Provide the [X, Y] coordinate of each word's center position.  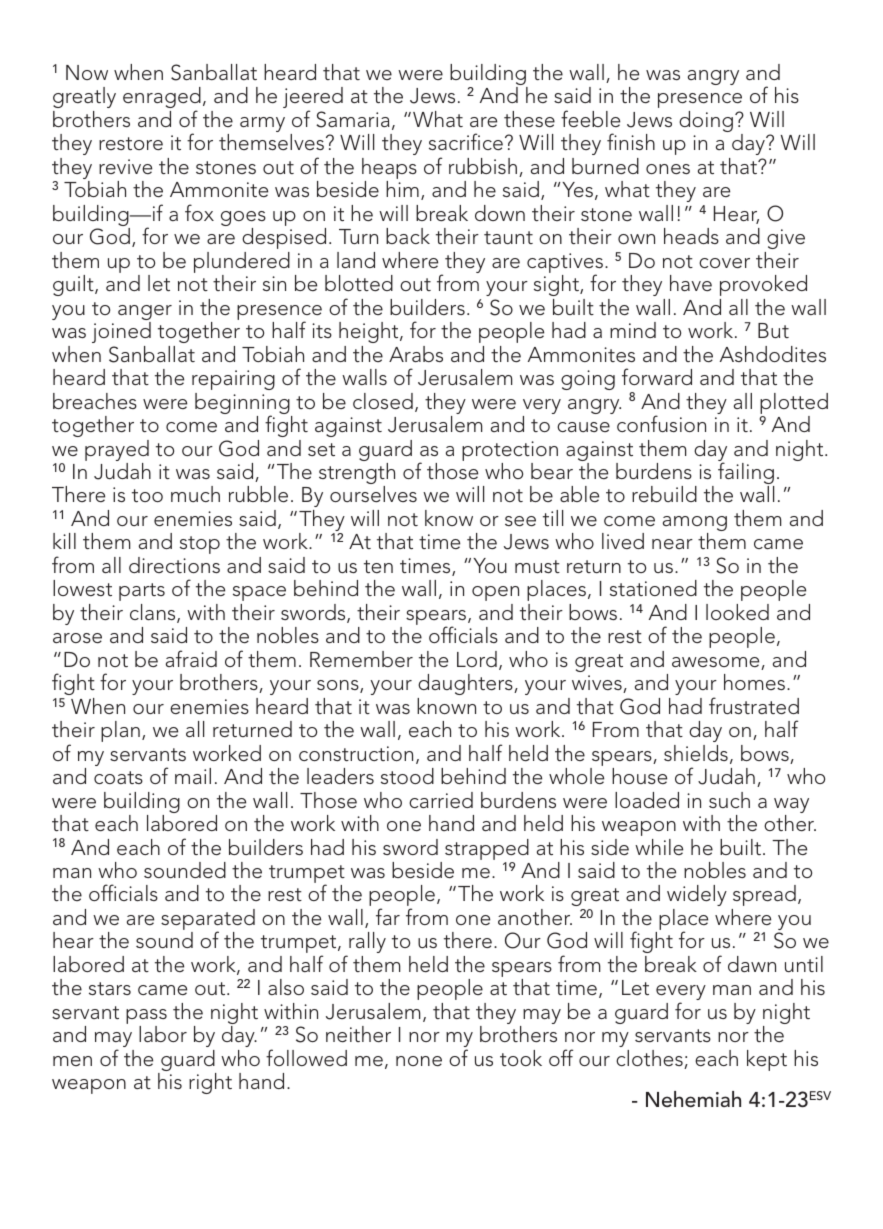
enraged [162, 99]
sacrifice [466, 141]
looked [737, 612]
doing [706, 121]
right [210, 1083]
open [495, 593]
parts [142, 592]
